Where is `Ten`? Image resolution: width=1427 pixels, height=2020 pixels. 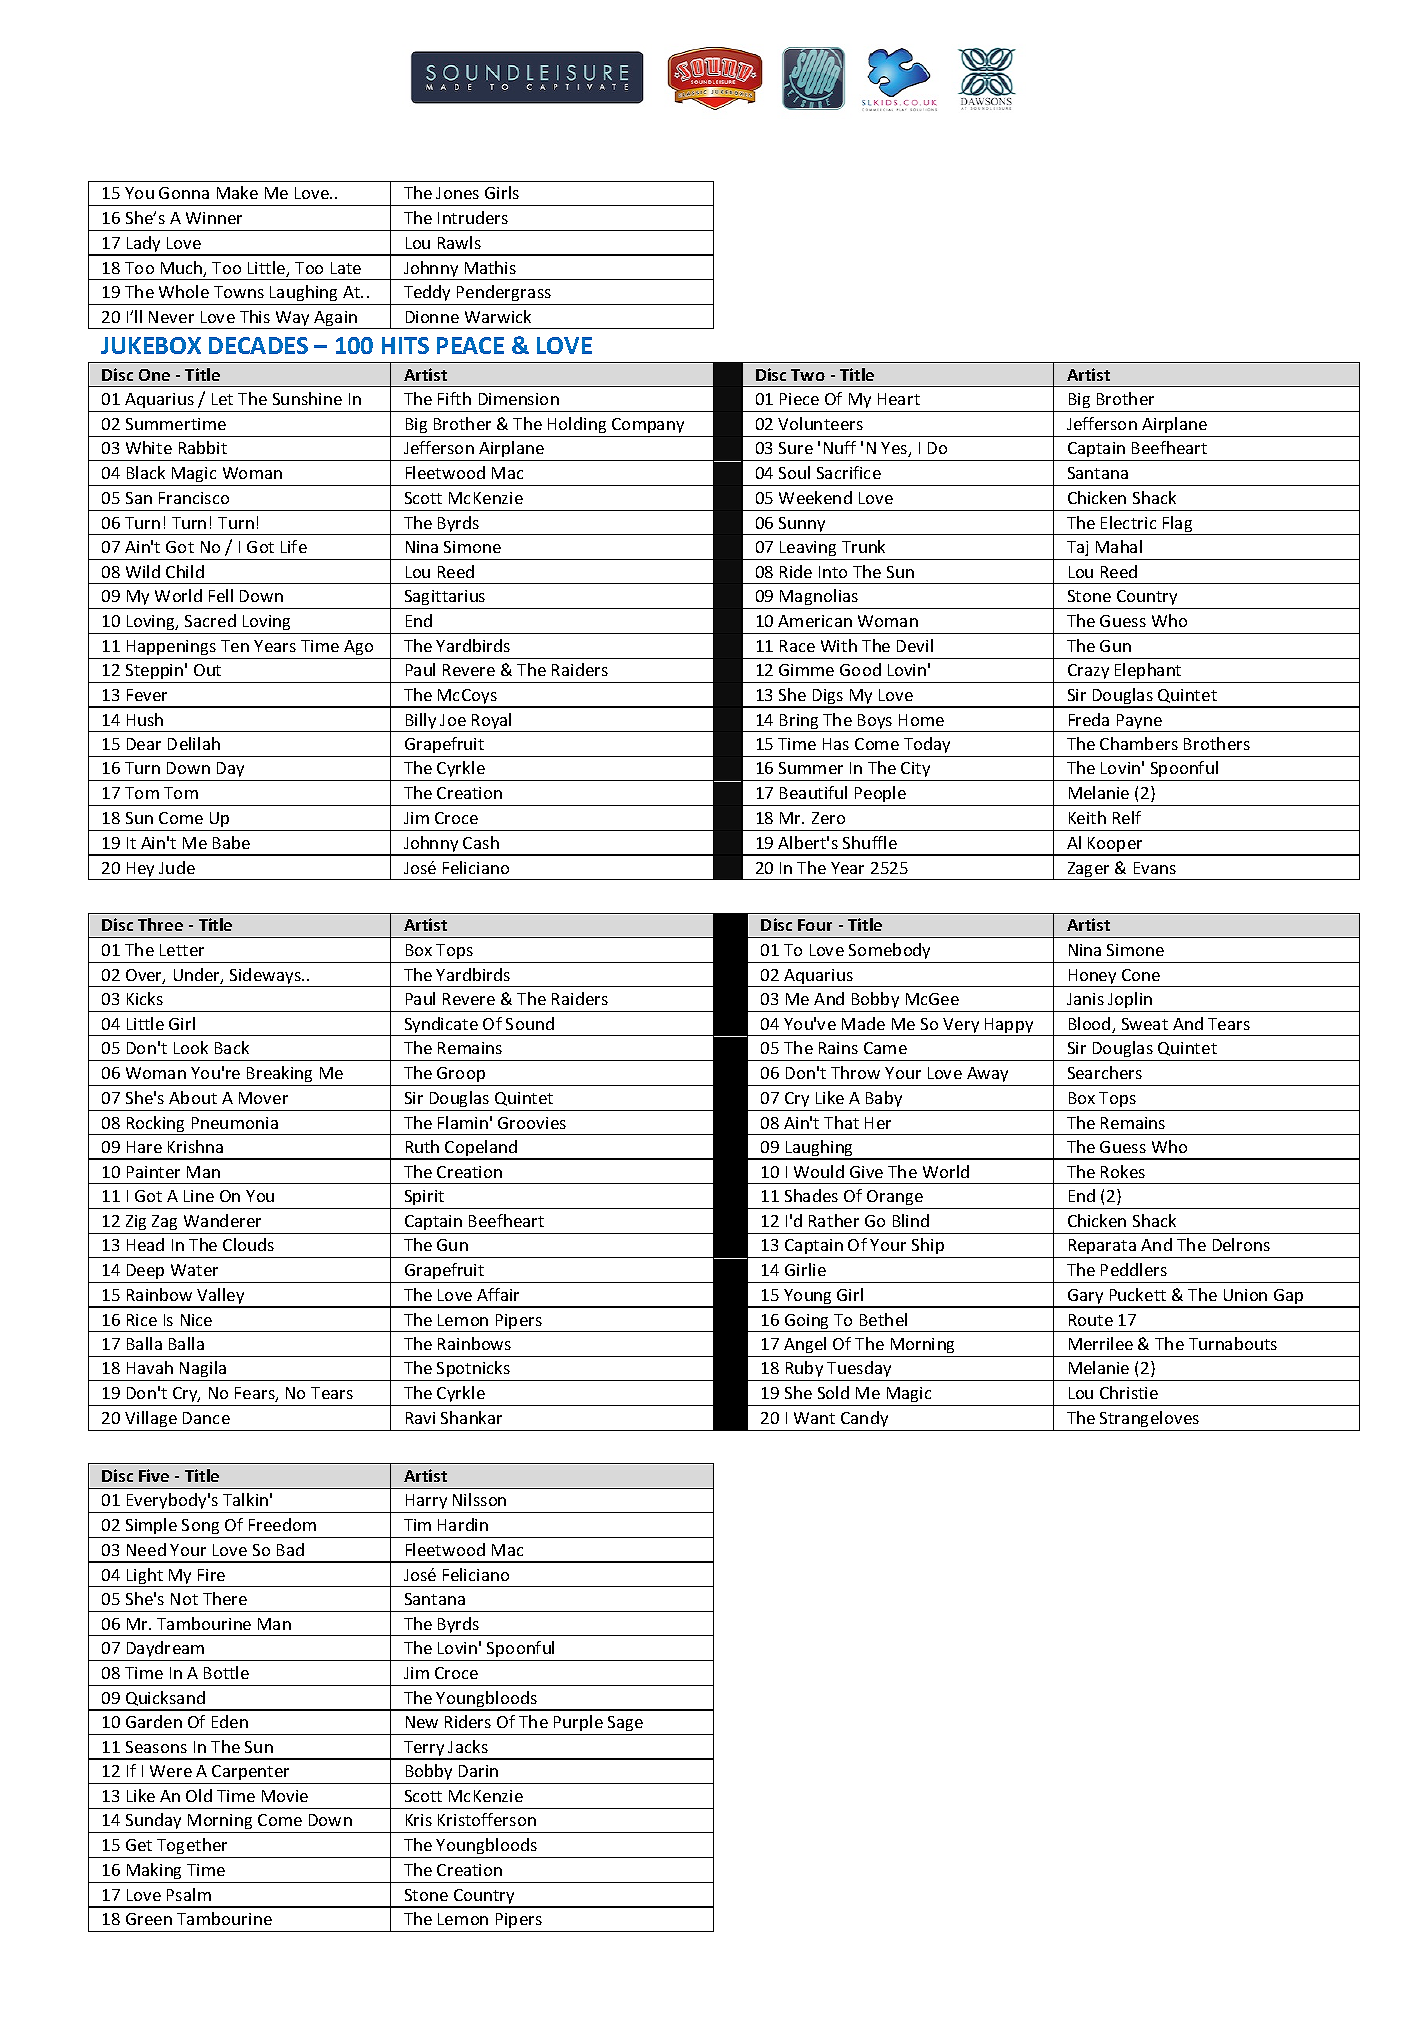 Ten is located at coordinates (235, 646).
